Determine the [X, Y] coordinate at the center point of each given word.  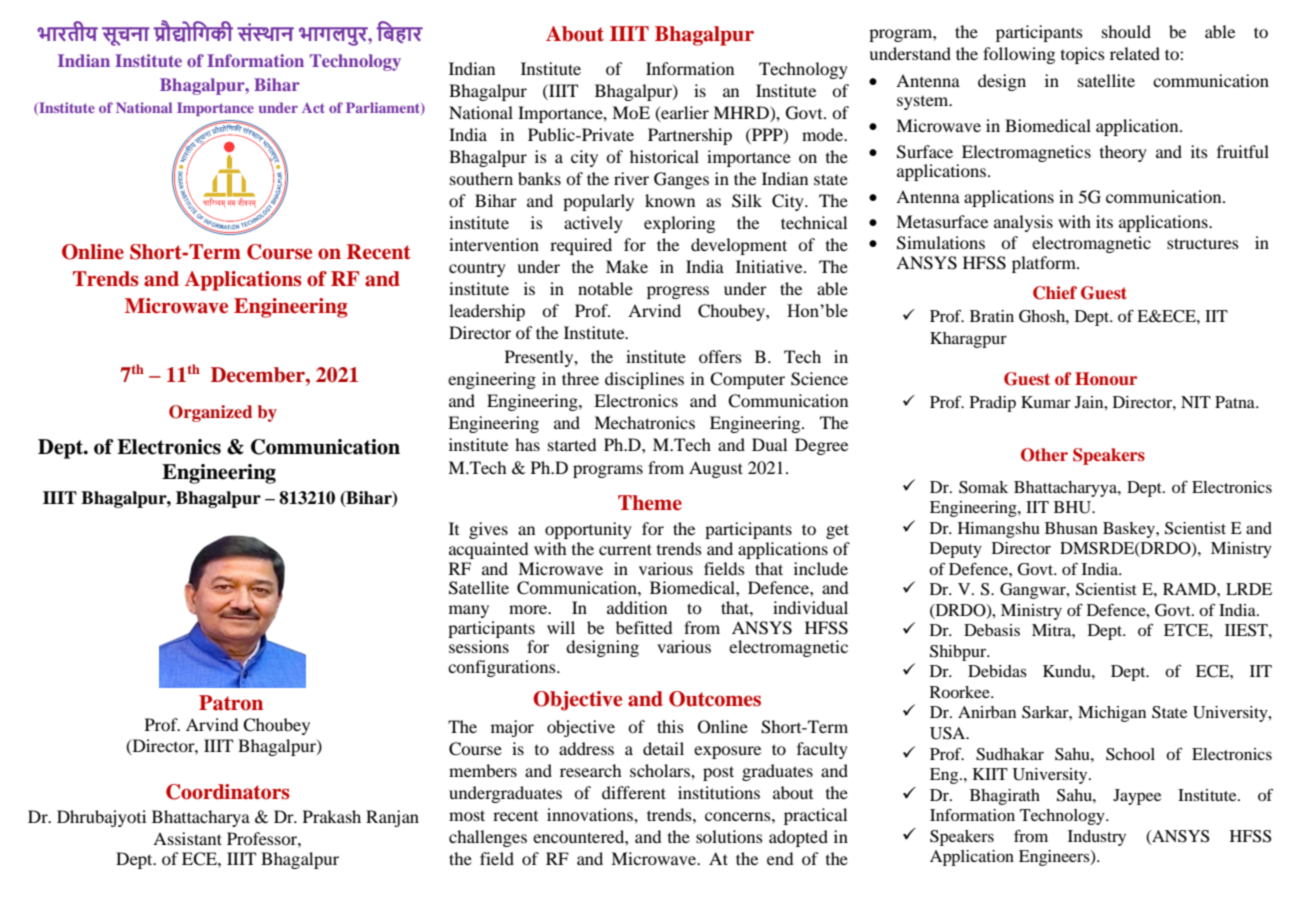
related [1135, 53]
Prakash [332, 816]
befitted [644, 627]
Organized [210, 413]
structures [1203, 243]
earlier [684, 113]
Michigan [1112, 714]
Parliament [384, 108]
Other [1044, 455]
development [739, 246]
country [477, 270]
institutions [719, 792]
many [469, 611]
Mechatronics [644, 422]
